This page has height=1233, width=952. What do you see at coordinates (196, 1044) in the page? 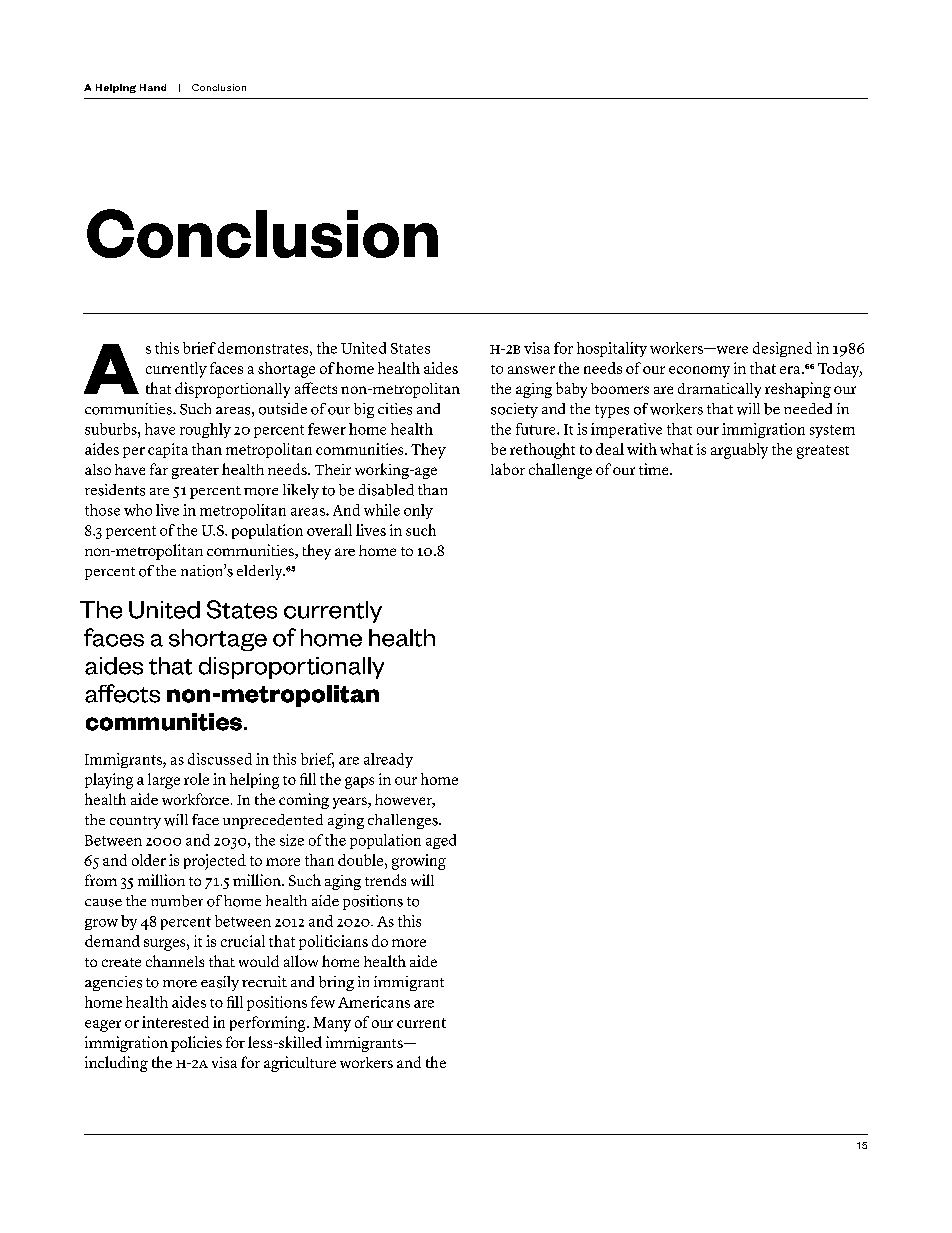
I see `policies` at bounding box center [196, 1044].
